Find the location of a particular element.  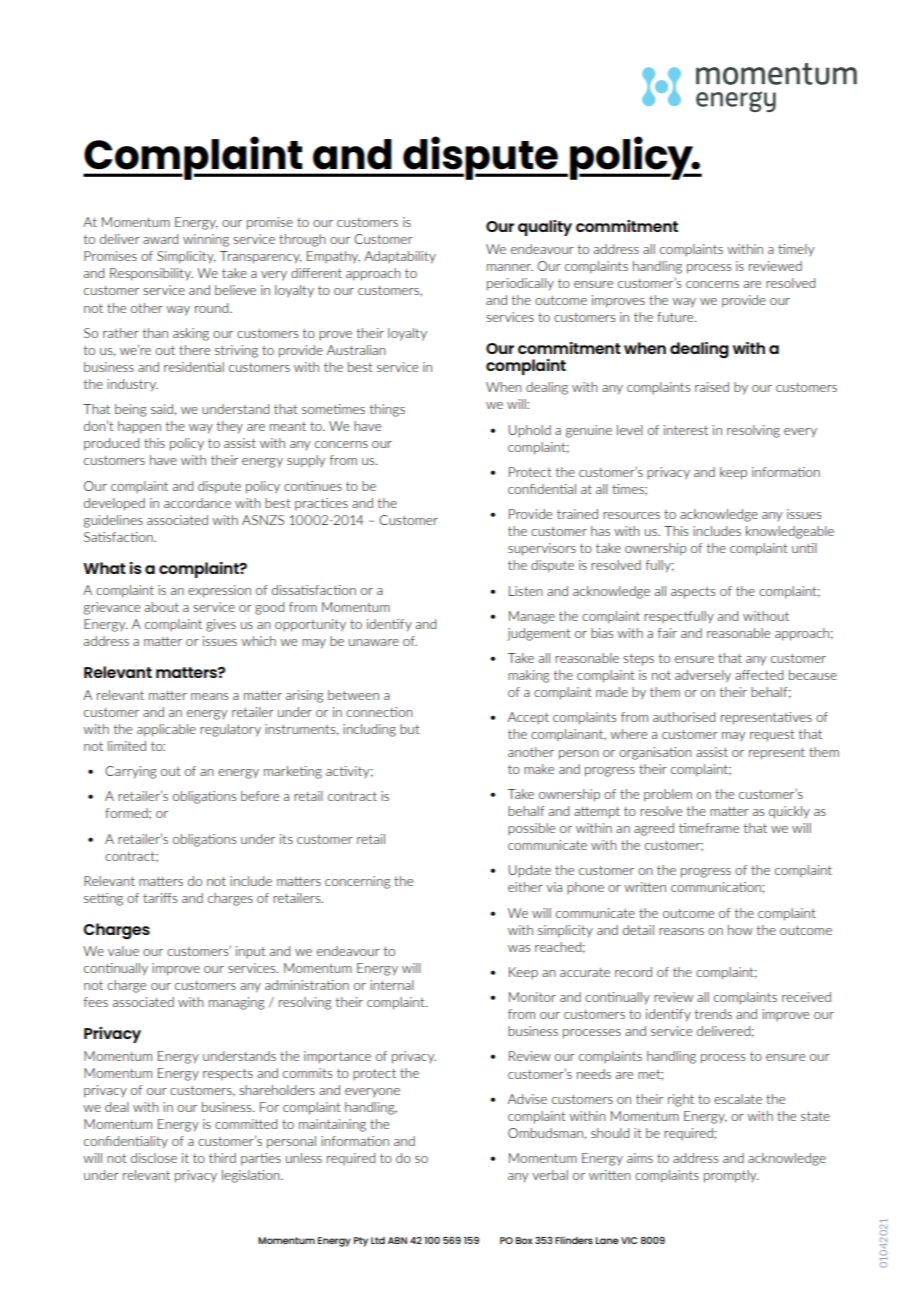

timely is located at coordinates (796, 250).
